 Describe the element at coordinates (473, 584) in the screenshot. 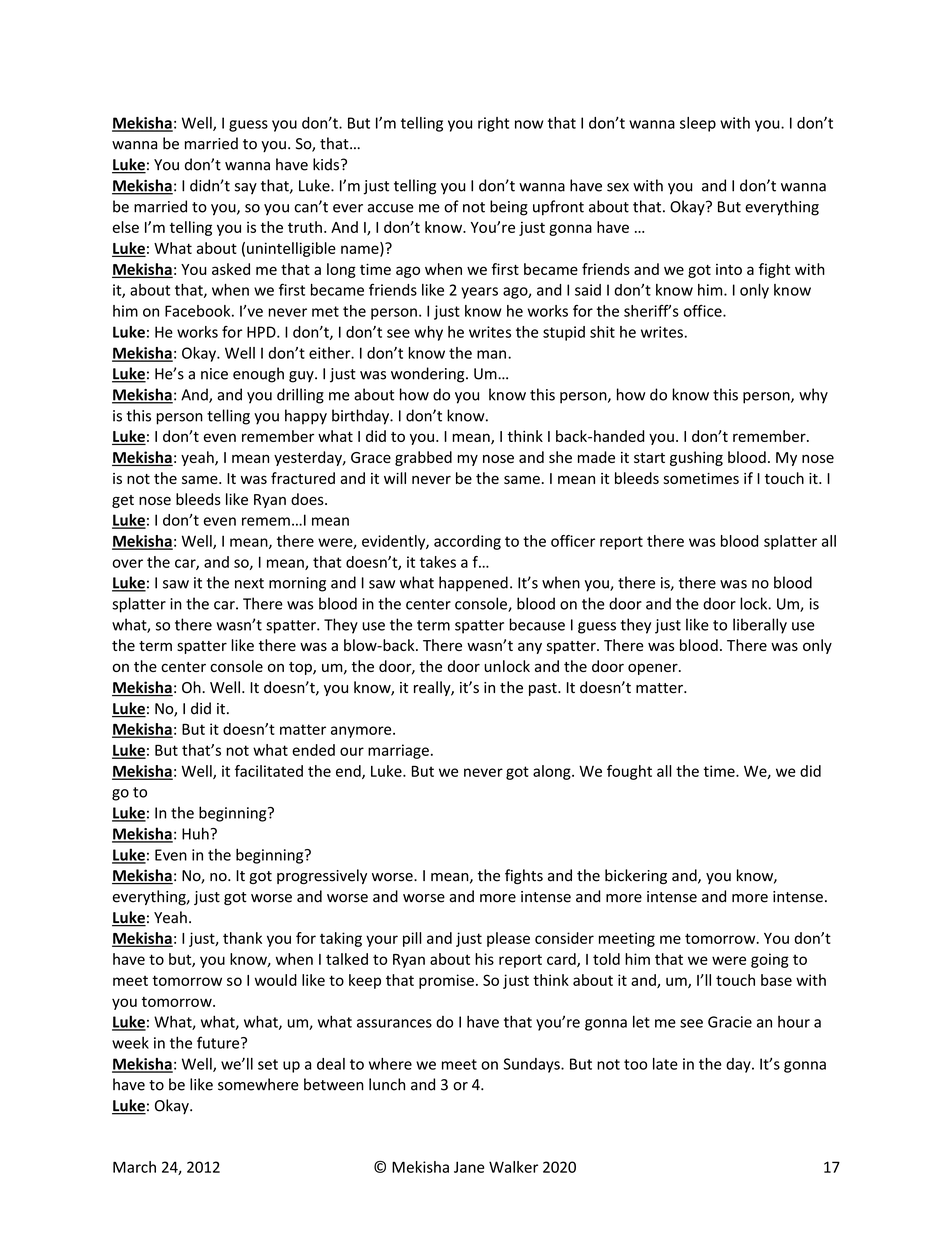

I see `happened` at that location.
